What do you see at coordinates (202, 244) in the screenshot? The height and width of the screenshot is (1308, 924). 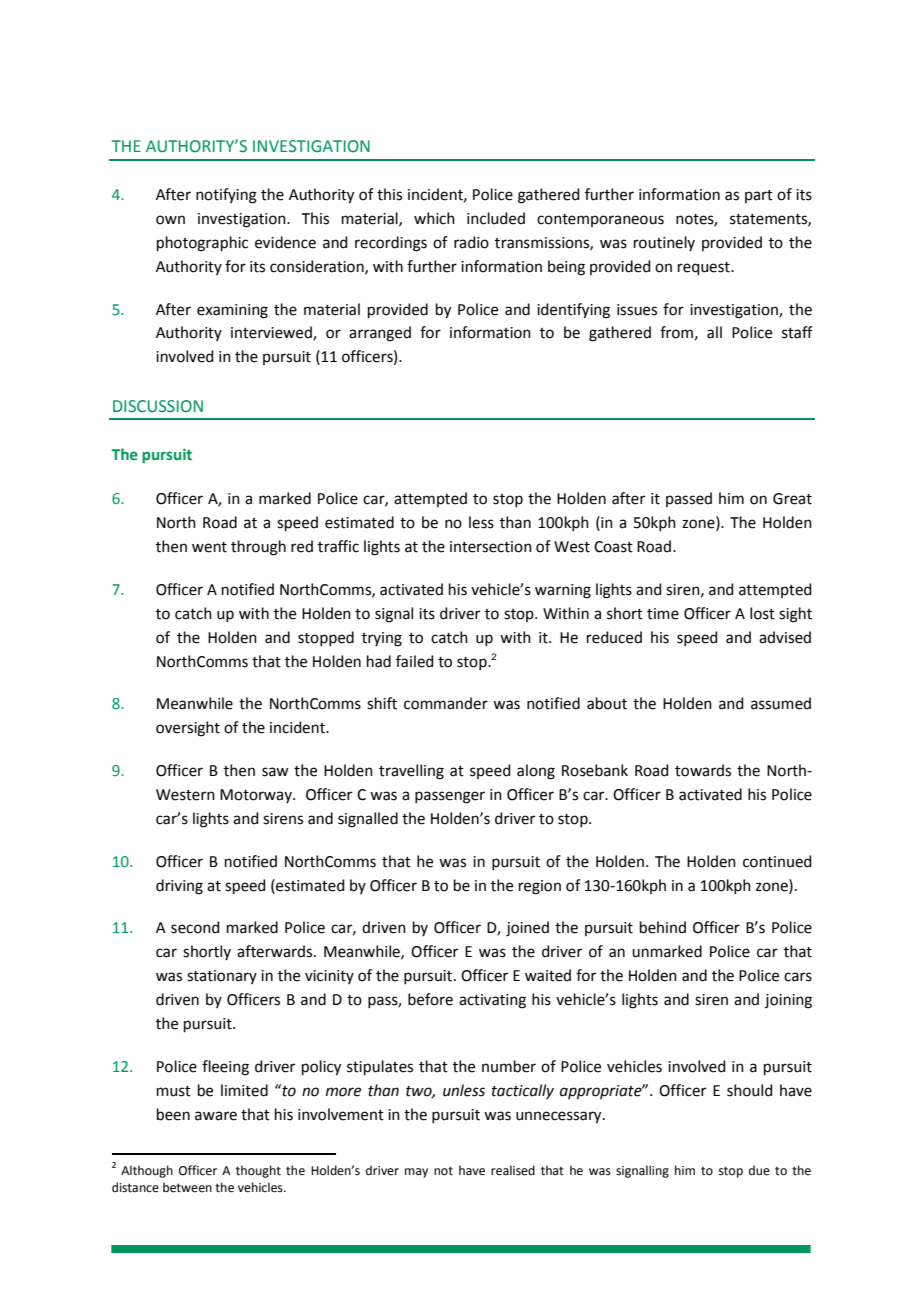 I see `photographic` at bounding box center [202, 244].
